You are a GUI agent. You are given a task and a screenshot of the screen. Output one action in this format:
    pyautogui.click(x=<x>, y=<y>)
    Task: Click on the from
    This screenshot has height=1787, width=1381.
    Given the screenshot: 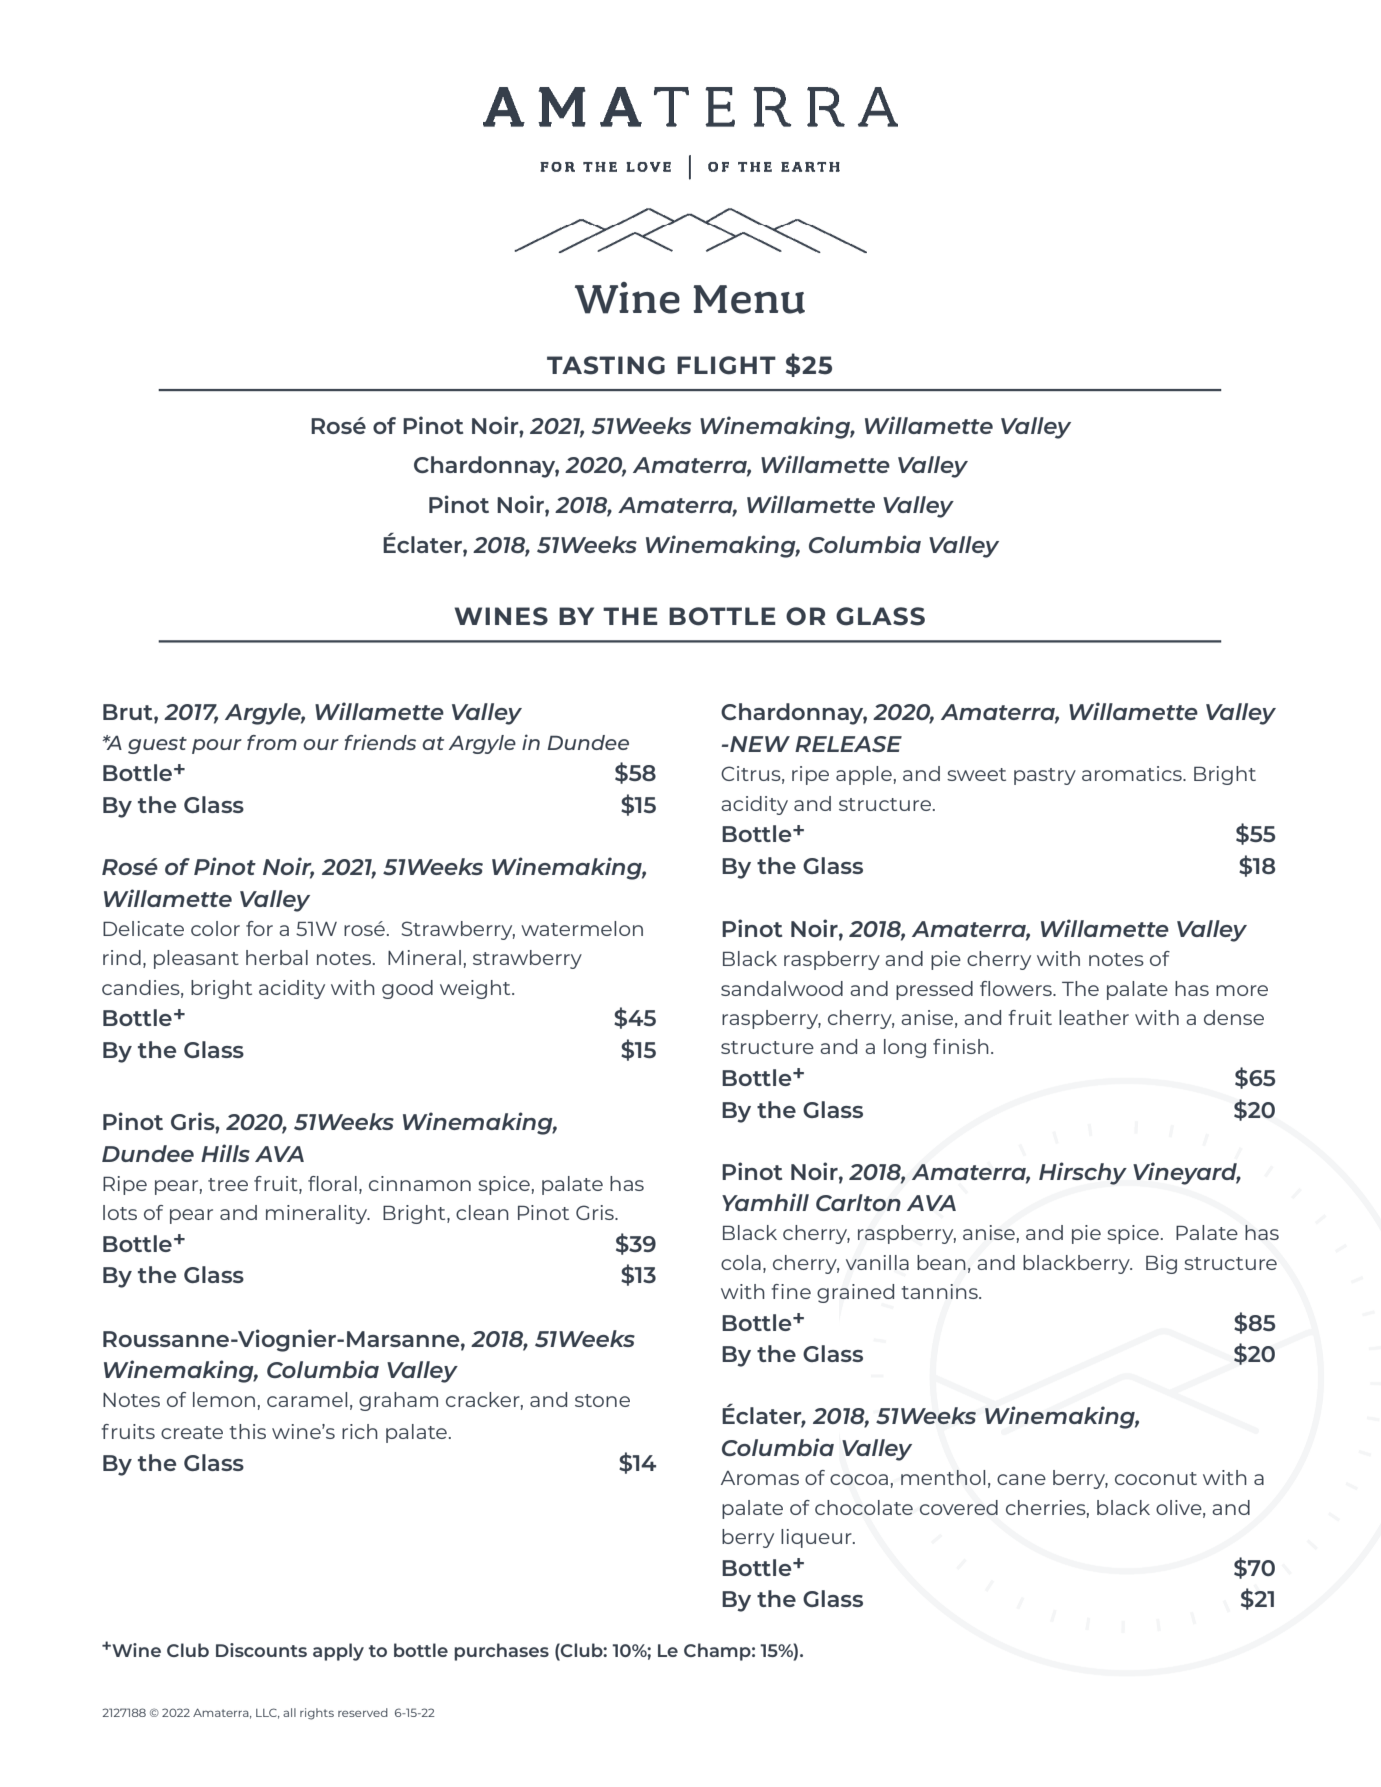 What is the action you would take?
    pyautogui.click(x=272, y=742)
